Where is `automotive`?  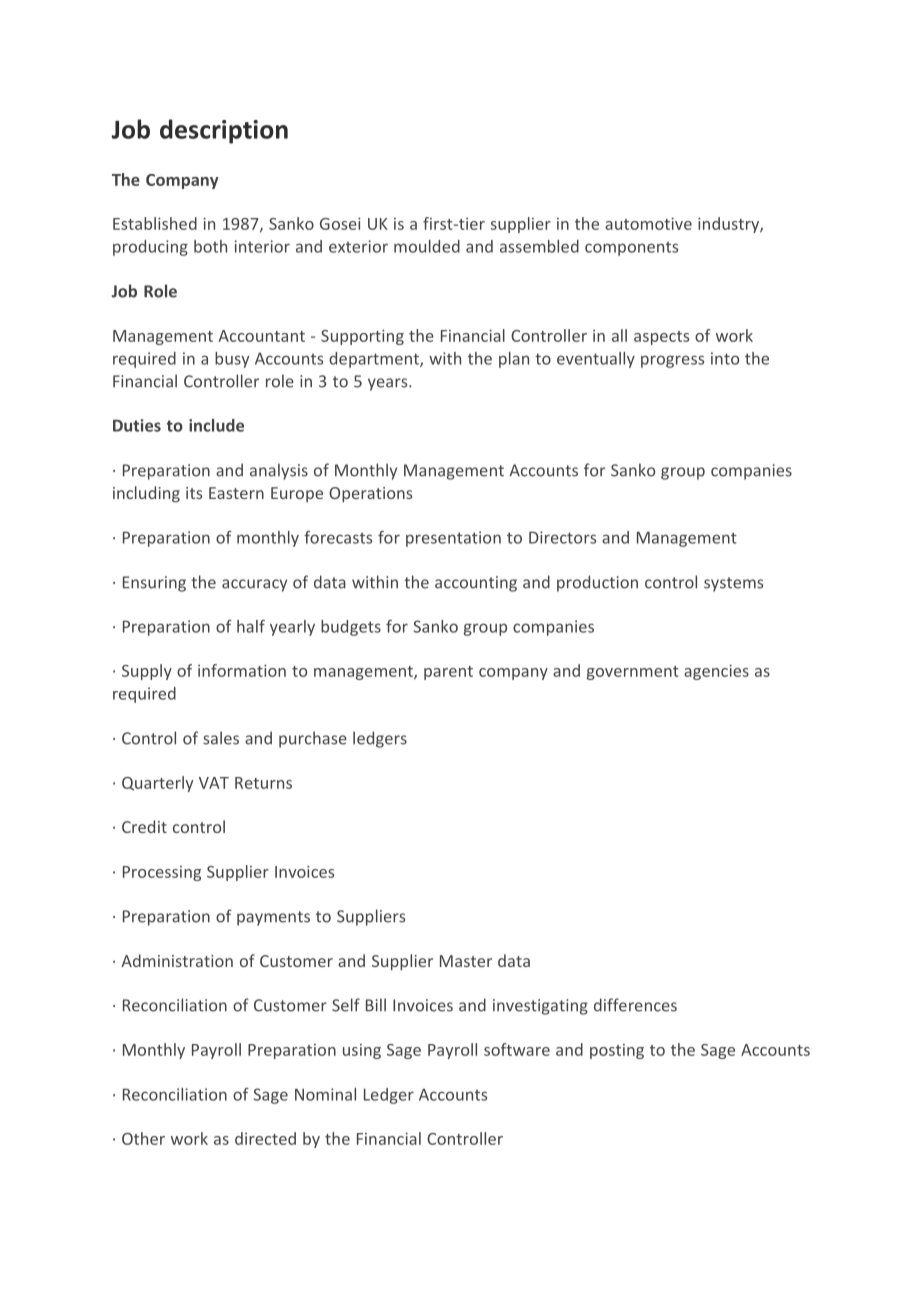 automotive is located at coordinates (648, 223).
